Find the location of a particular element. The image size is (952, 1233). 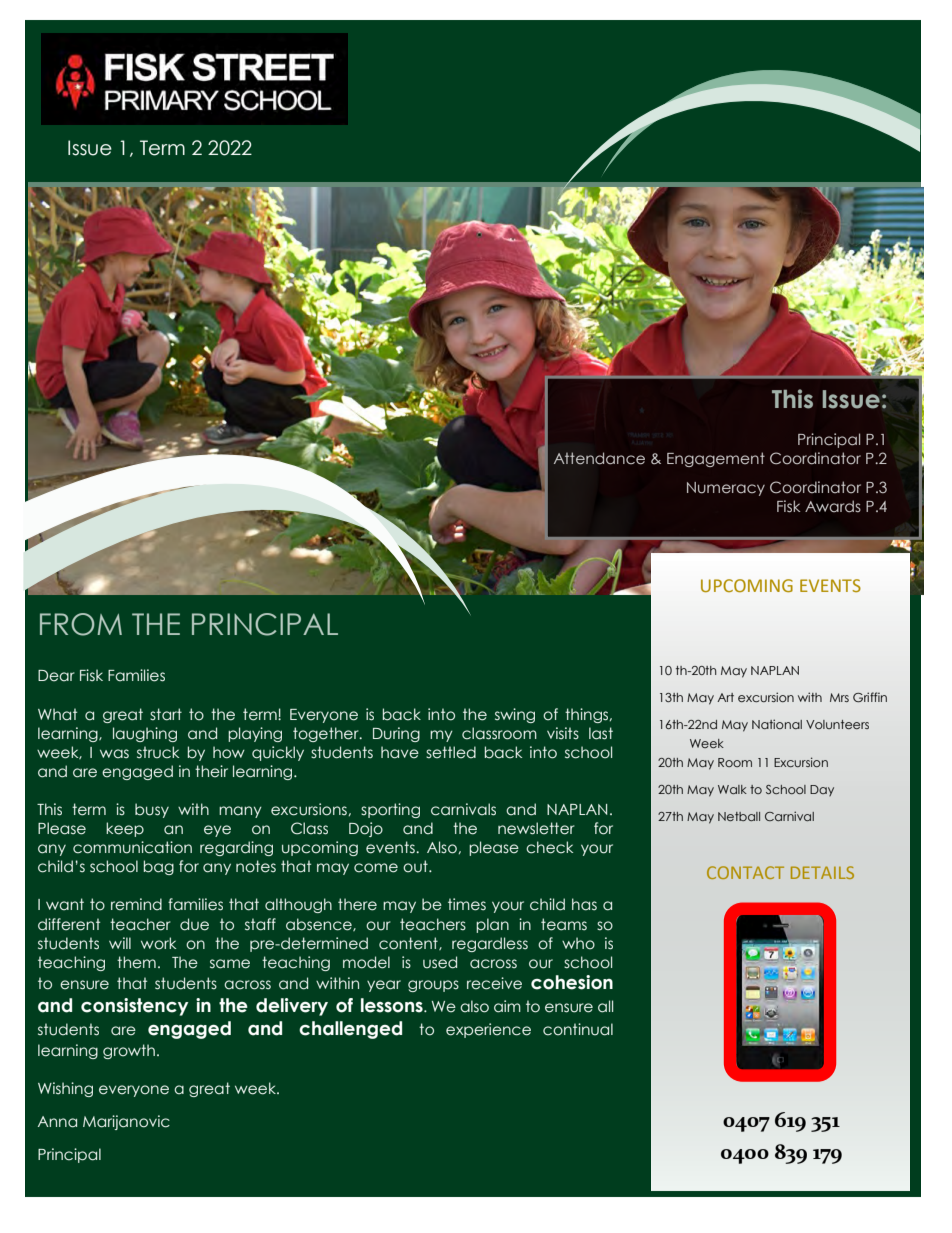

sporting is located at coordinates (390, 810).
